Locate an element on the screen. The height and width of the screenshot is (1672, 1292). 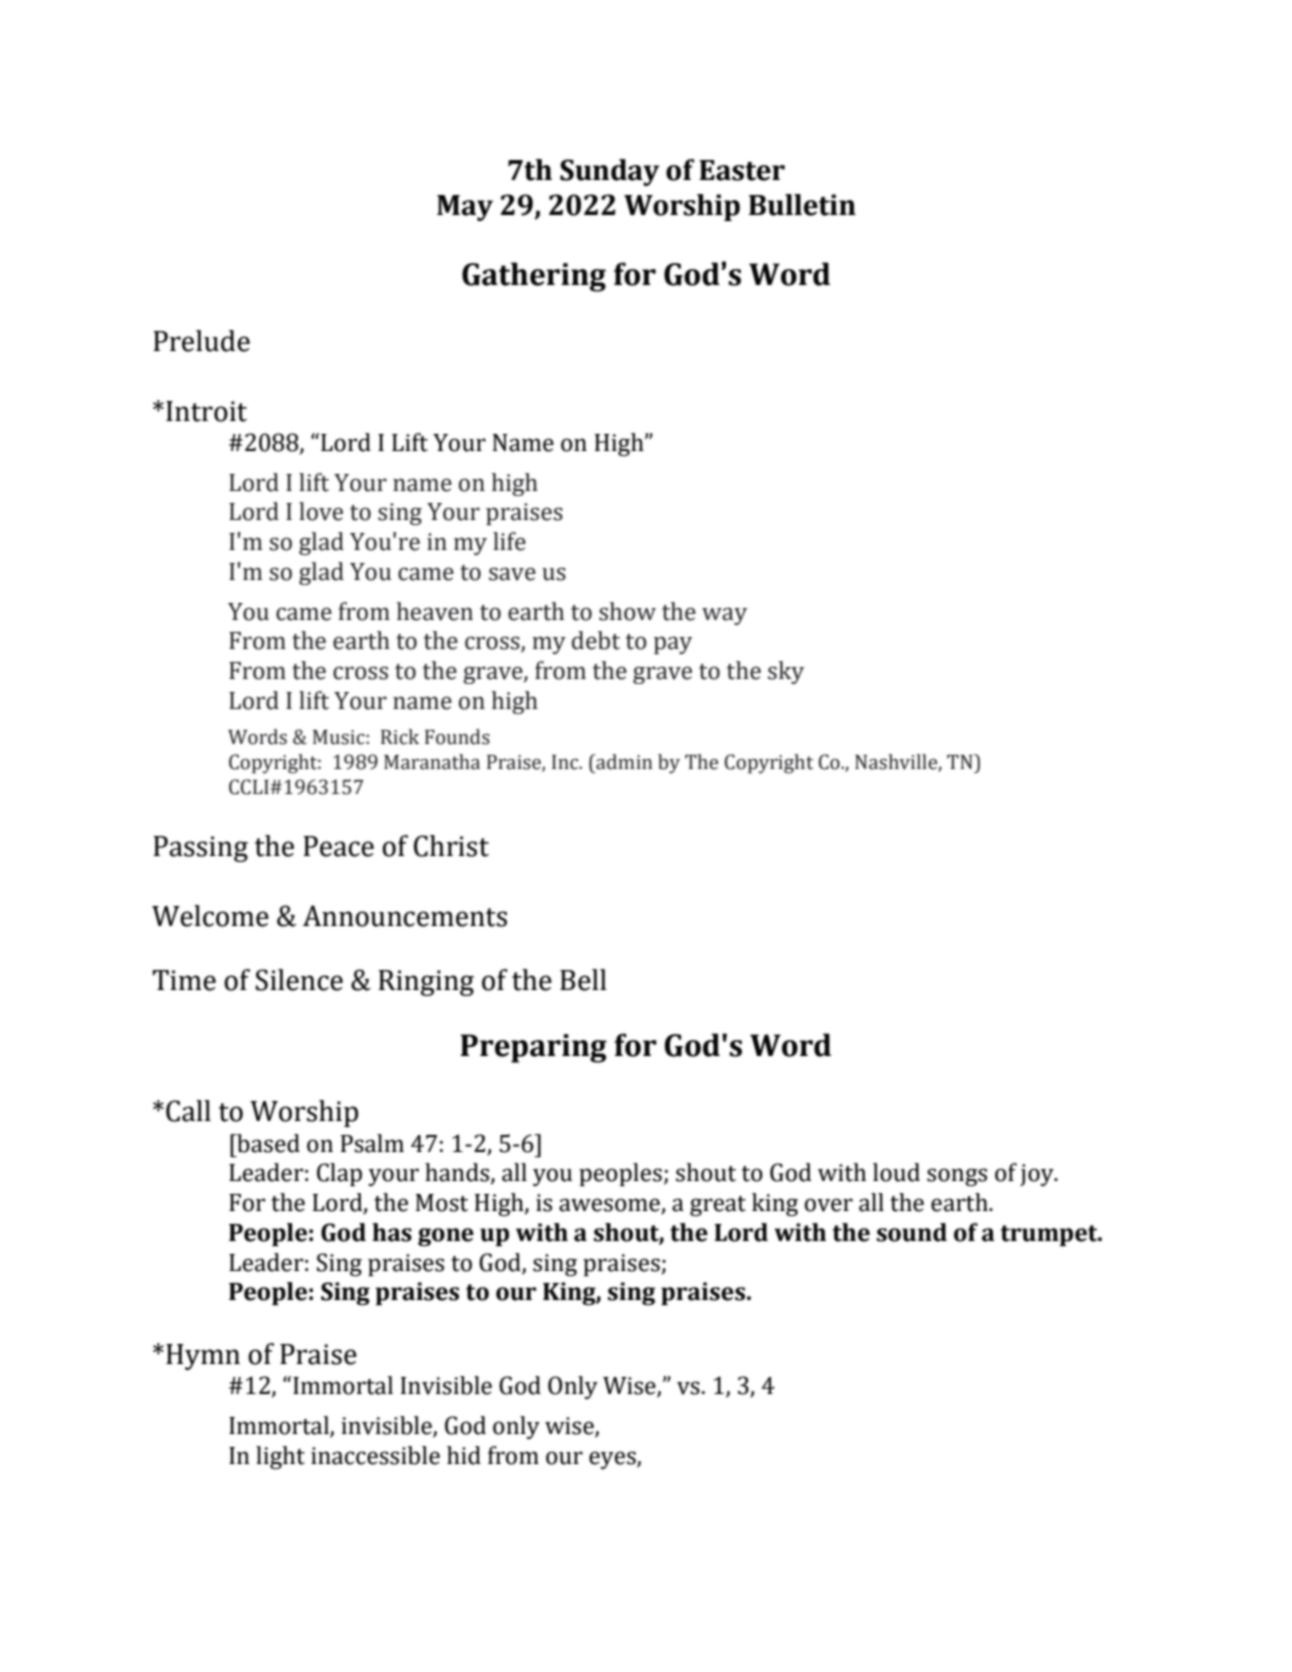
Peace is located at coordinates (338, 846).
